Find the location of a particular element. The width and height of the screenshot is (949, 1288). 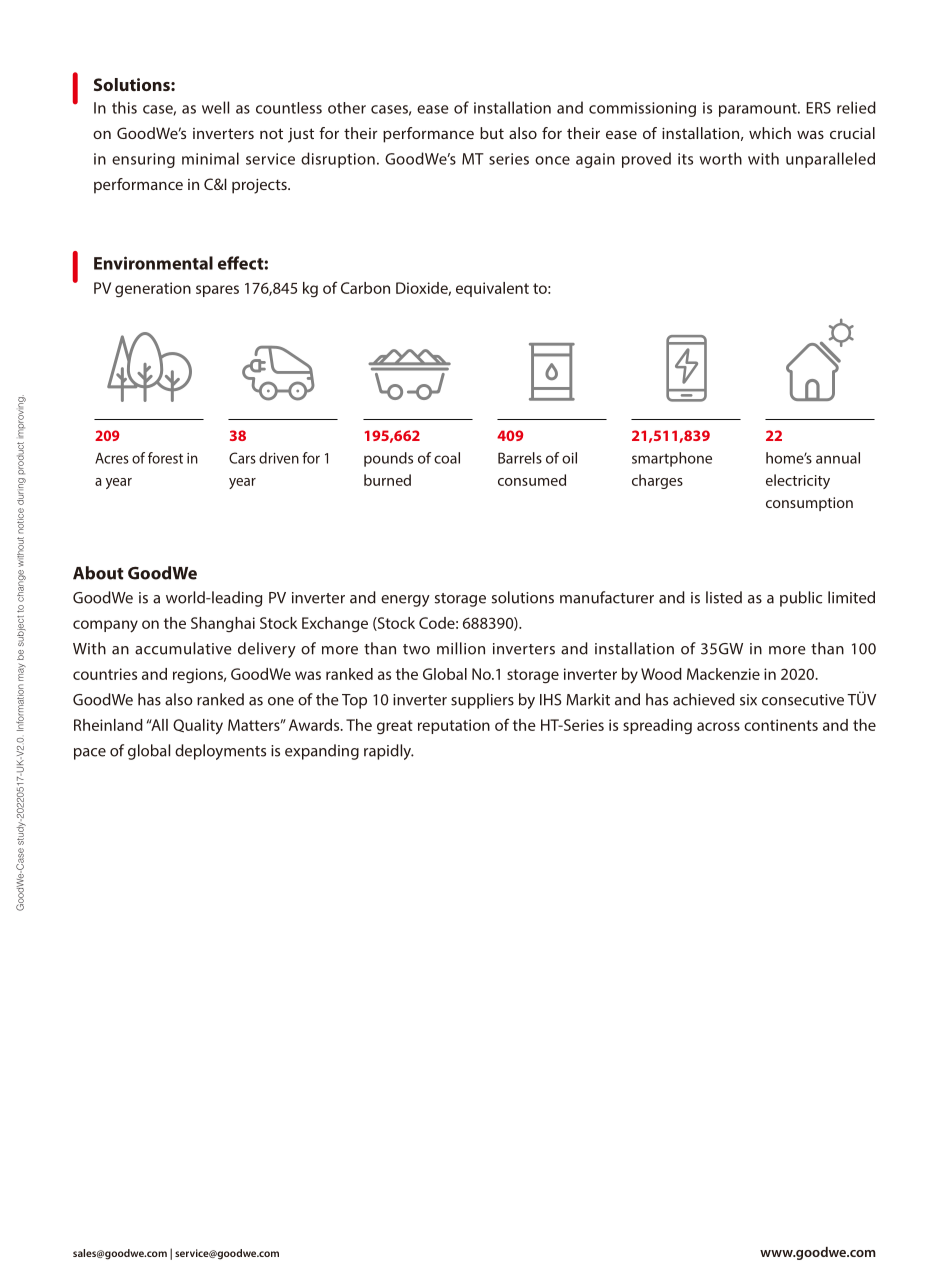

Quality is located at coordinates (198, 727).
